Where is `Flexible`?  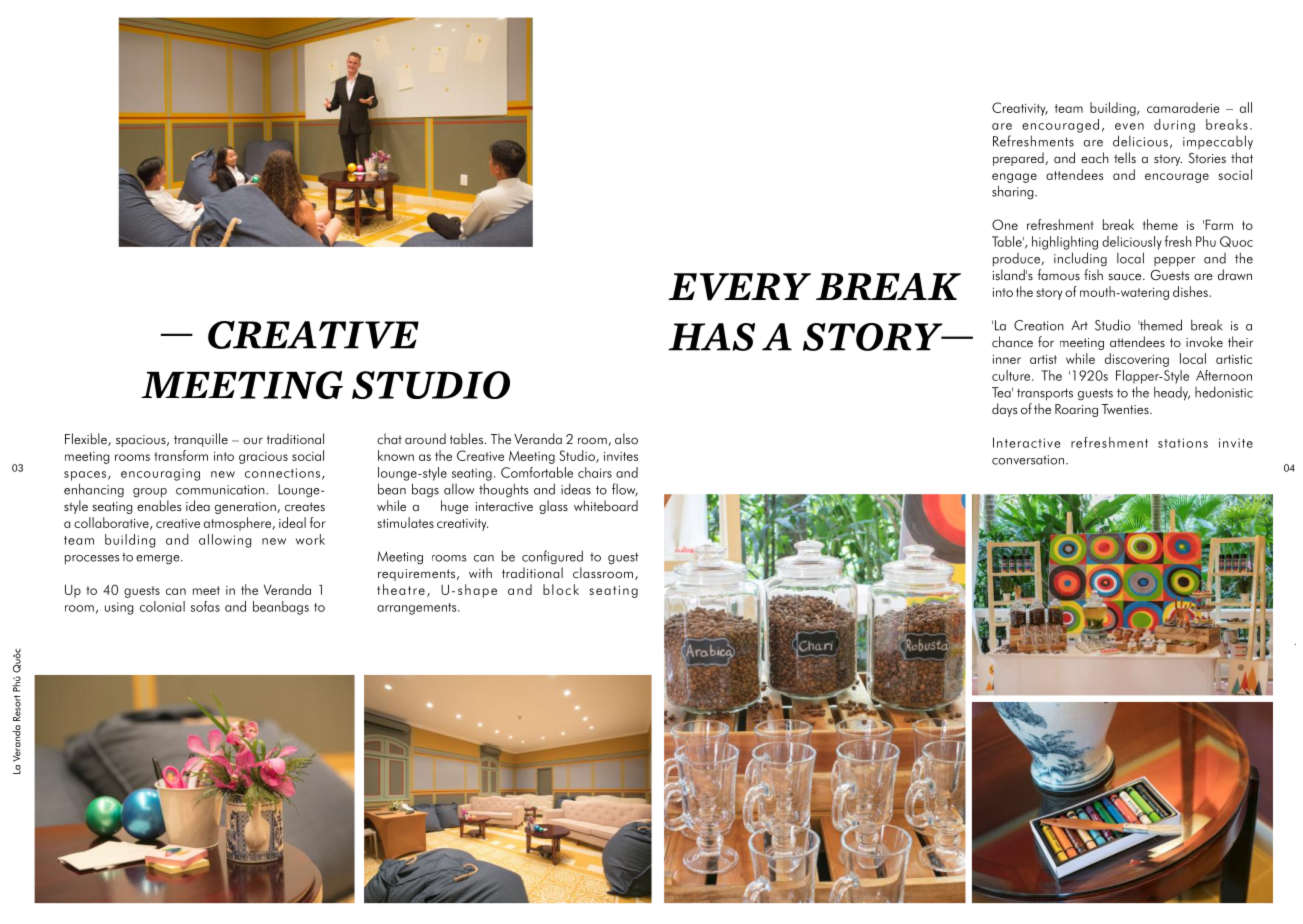 Flexible is located at coordinates (87, 439).
